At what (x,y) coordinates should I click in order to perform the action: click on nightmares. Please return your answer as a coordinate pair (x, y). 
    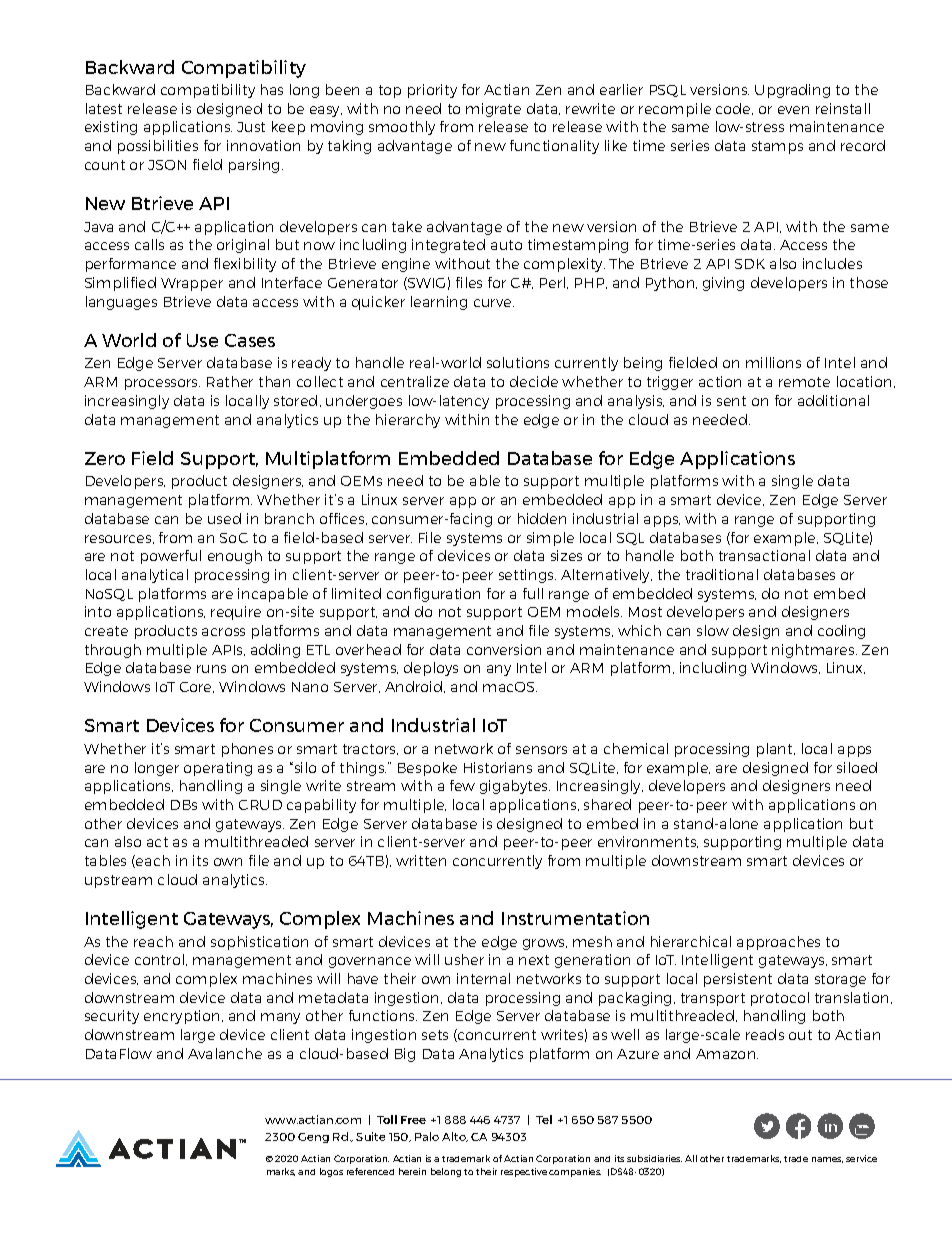
    Looking at the image, I should click on (814, 651).
